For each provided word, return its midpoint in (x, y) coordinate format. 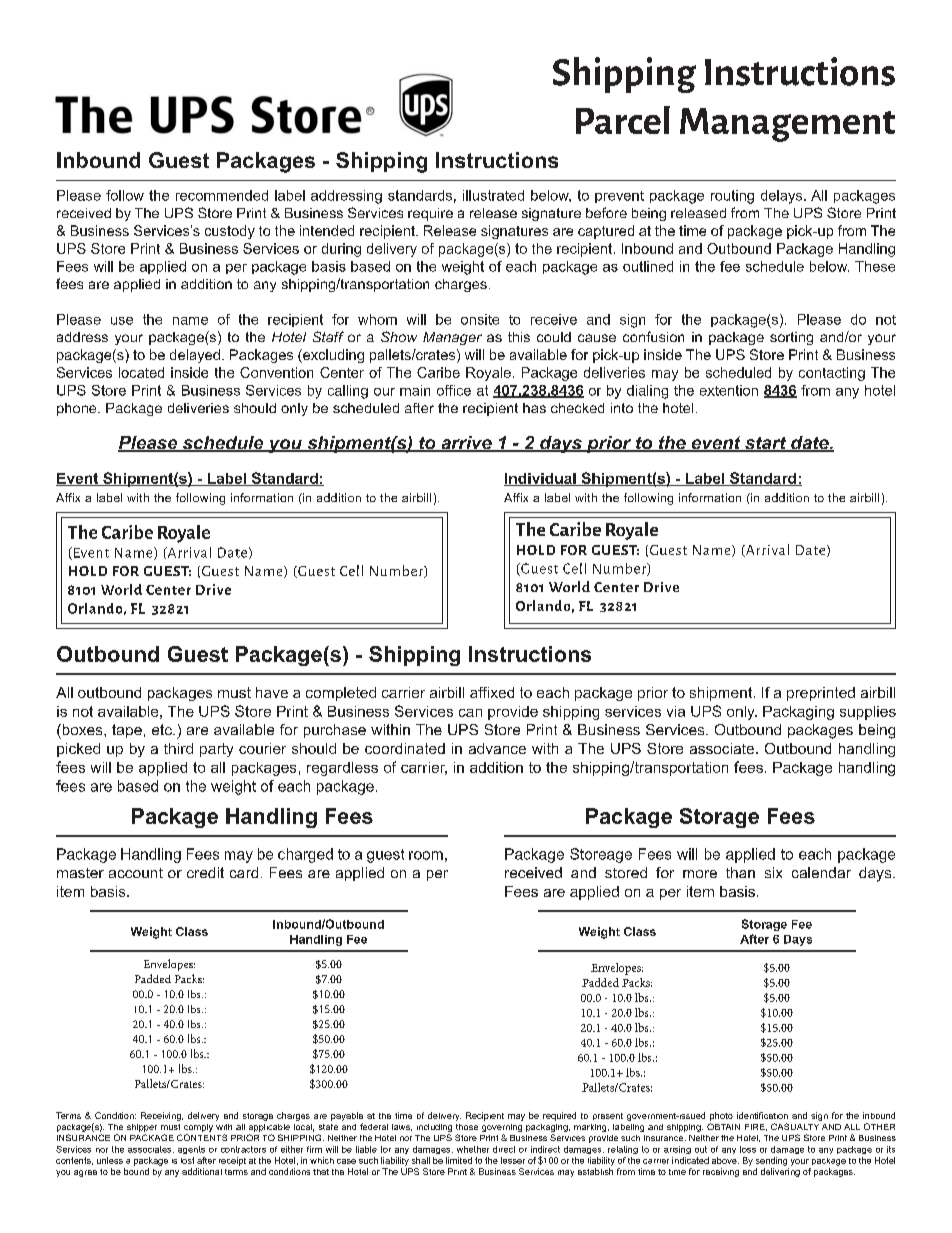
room (426, 855)
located (141, 372)
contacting (832, 374)
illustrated (493, 195)
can (470, 713)
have (272, 692)
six (773, 872)
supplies (868, 713)
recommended (222, 195)
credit (205, 872)
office (454, 390)
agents (191, 1150)
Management (787, 125)
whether (473, 1149)
